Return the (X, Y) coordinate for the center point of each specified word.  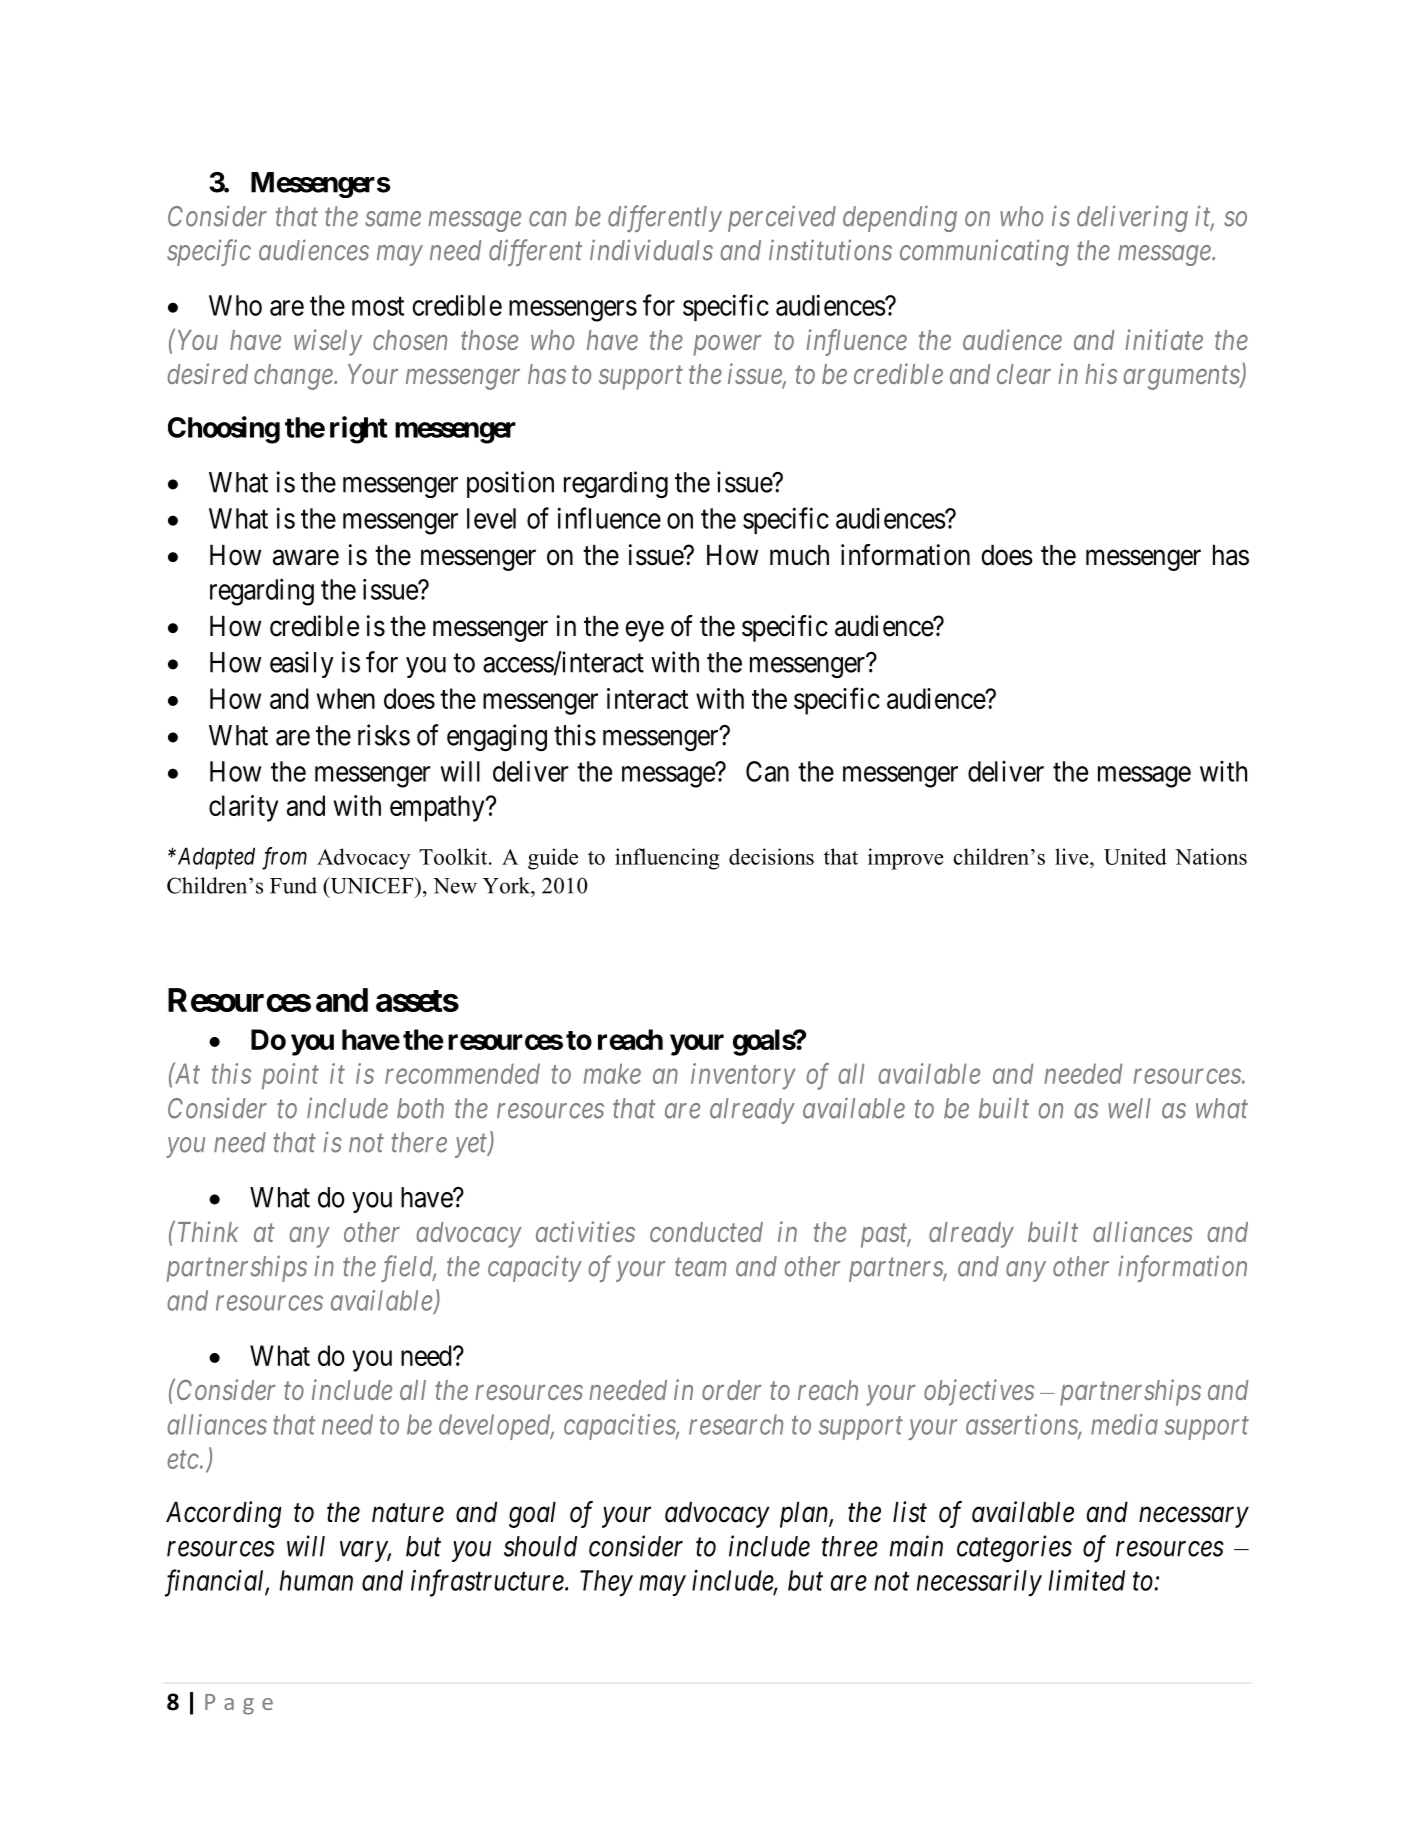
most (378, 306)
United (1135, 856)
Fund (293, 885)
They (606, 1583)
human (316, 1580)
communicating (984, 253)
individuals (651, 250)
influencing (667, 859)
